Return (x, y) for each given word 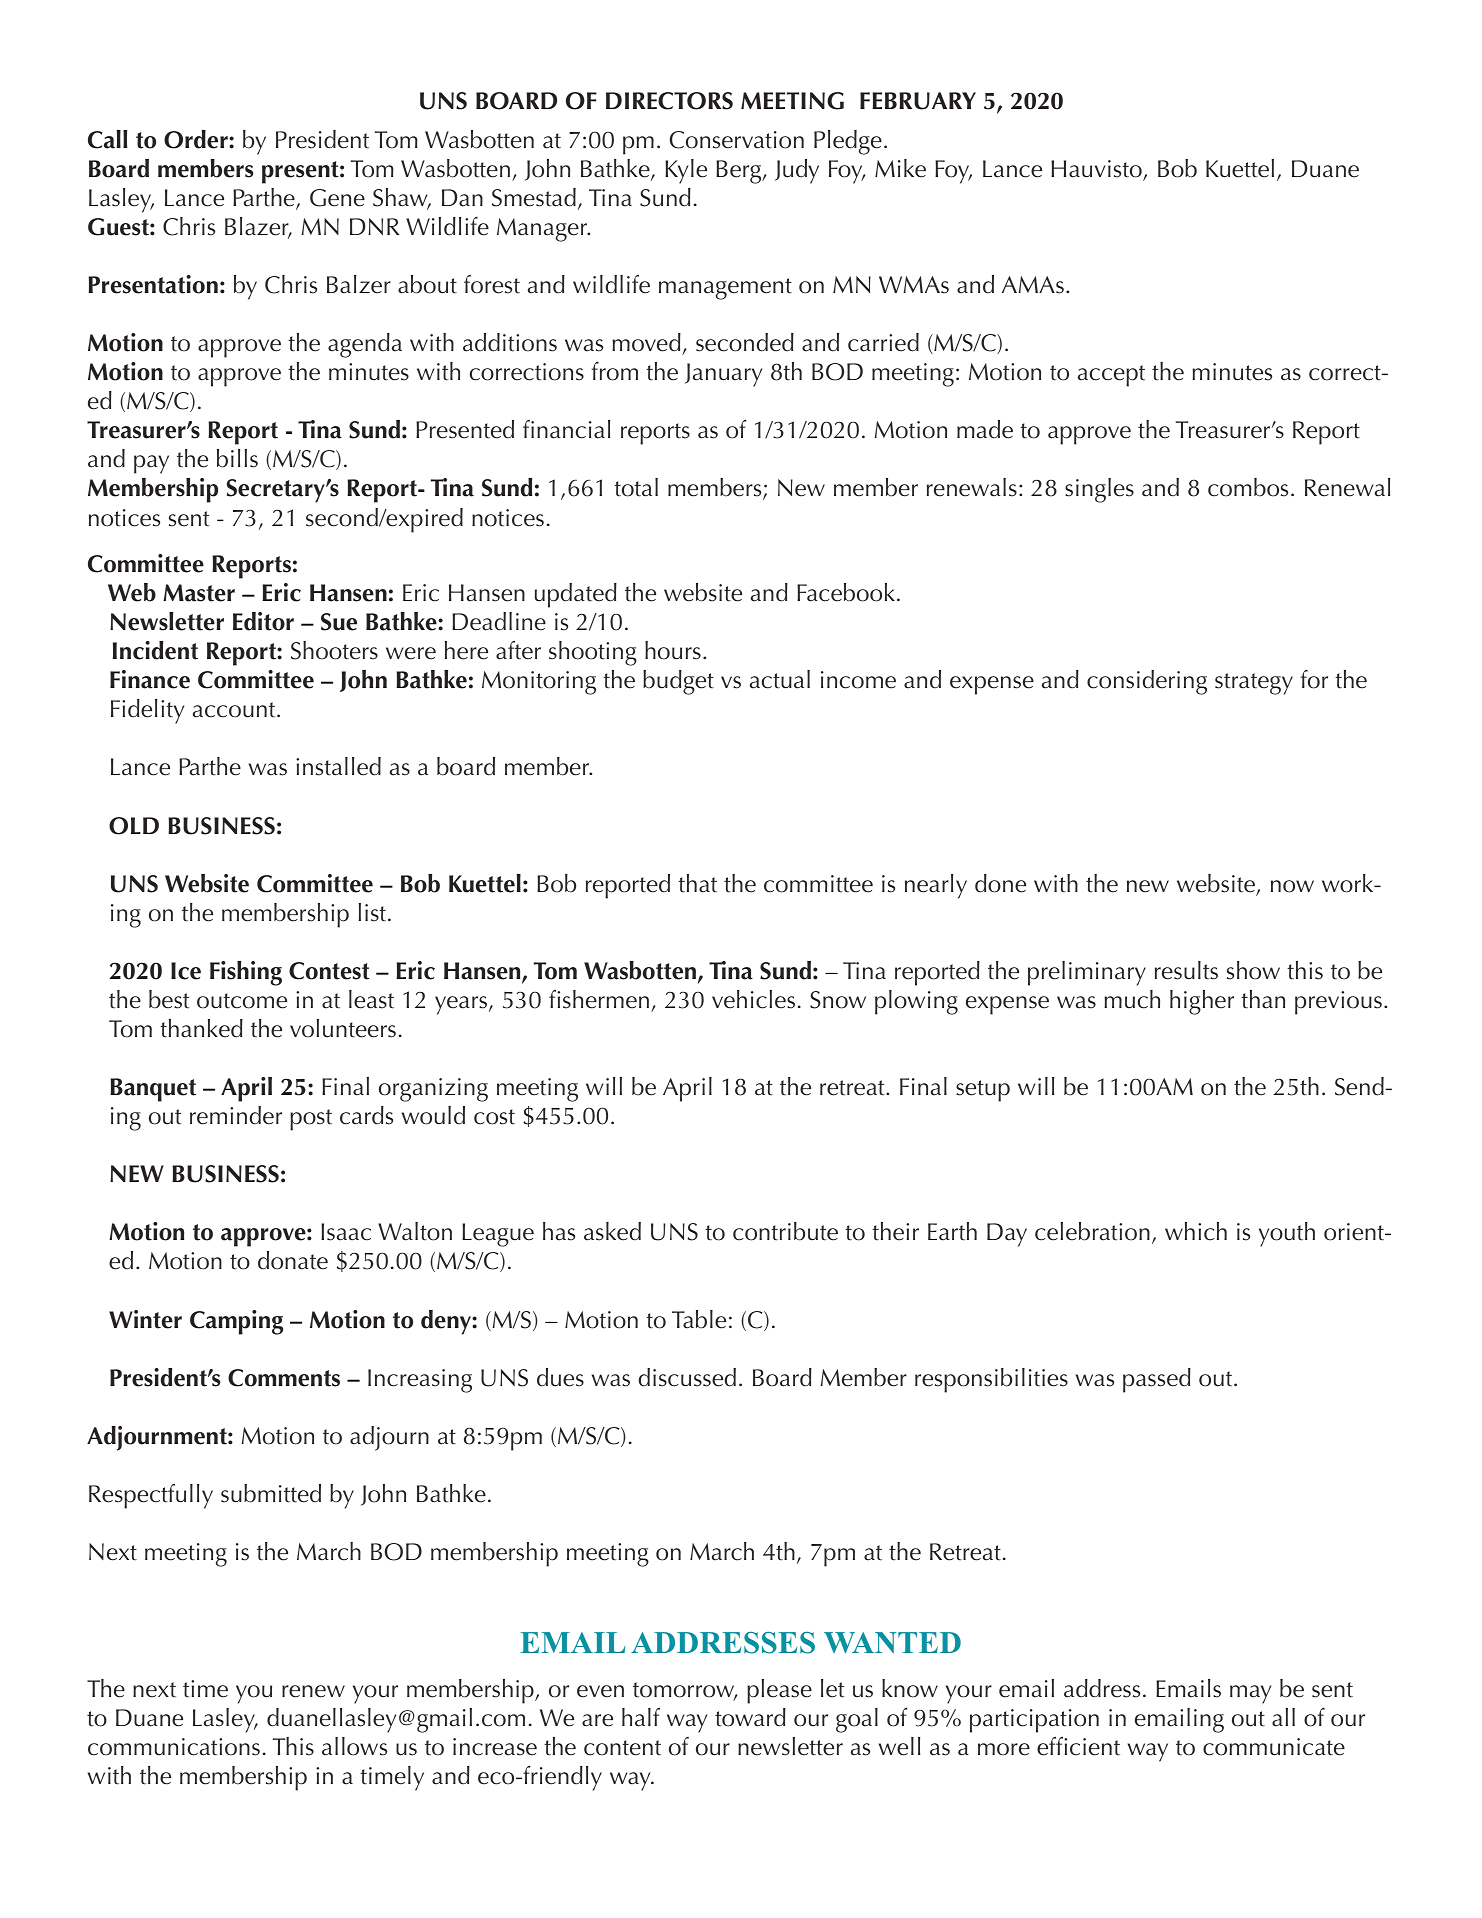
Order (197, 139)
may (1250, 1694)
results (1186, 970)
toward (750, 1717)
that (697, 883)
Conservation (737, 140)
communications (174, 1747)
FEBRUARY (918, 101)
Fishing (246, 973)
